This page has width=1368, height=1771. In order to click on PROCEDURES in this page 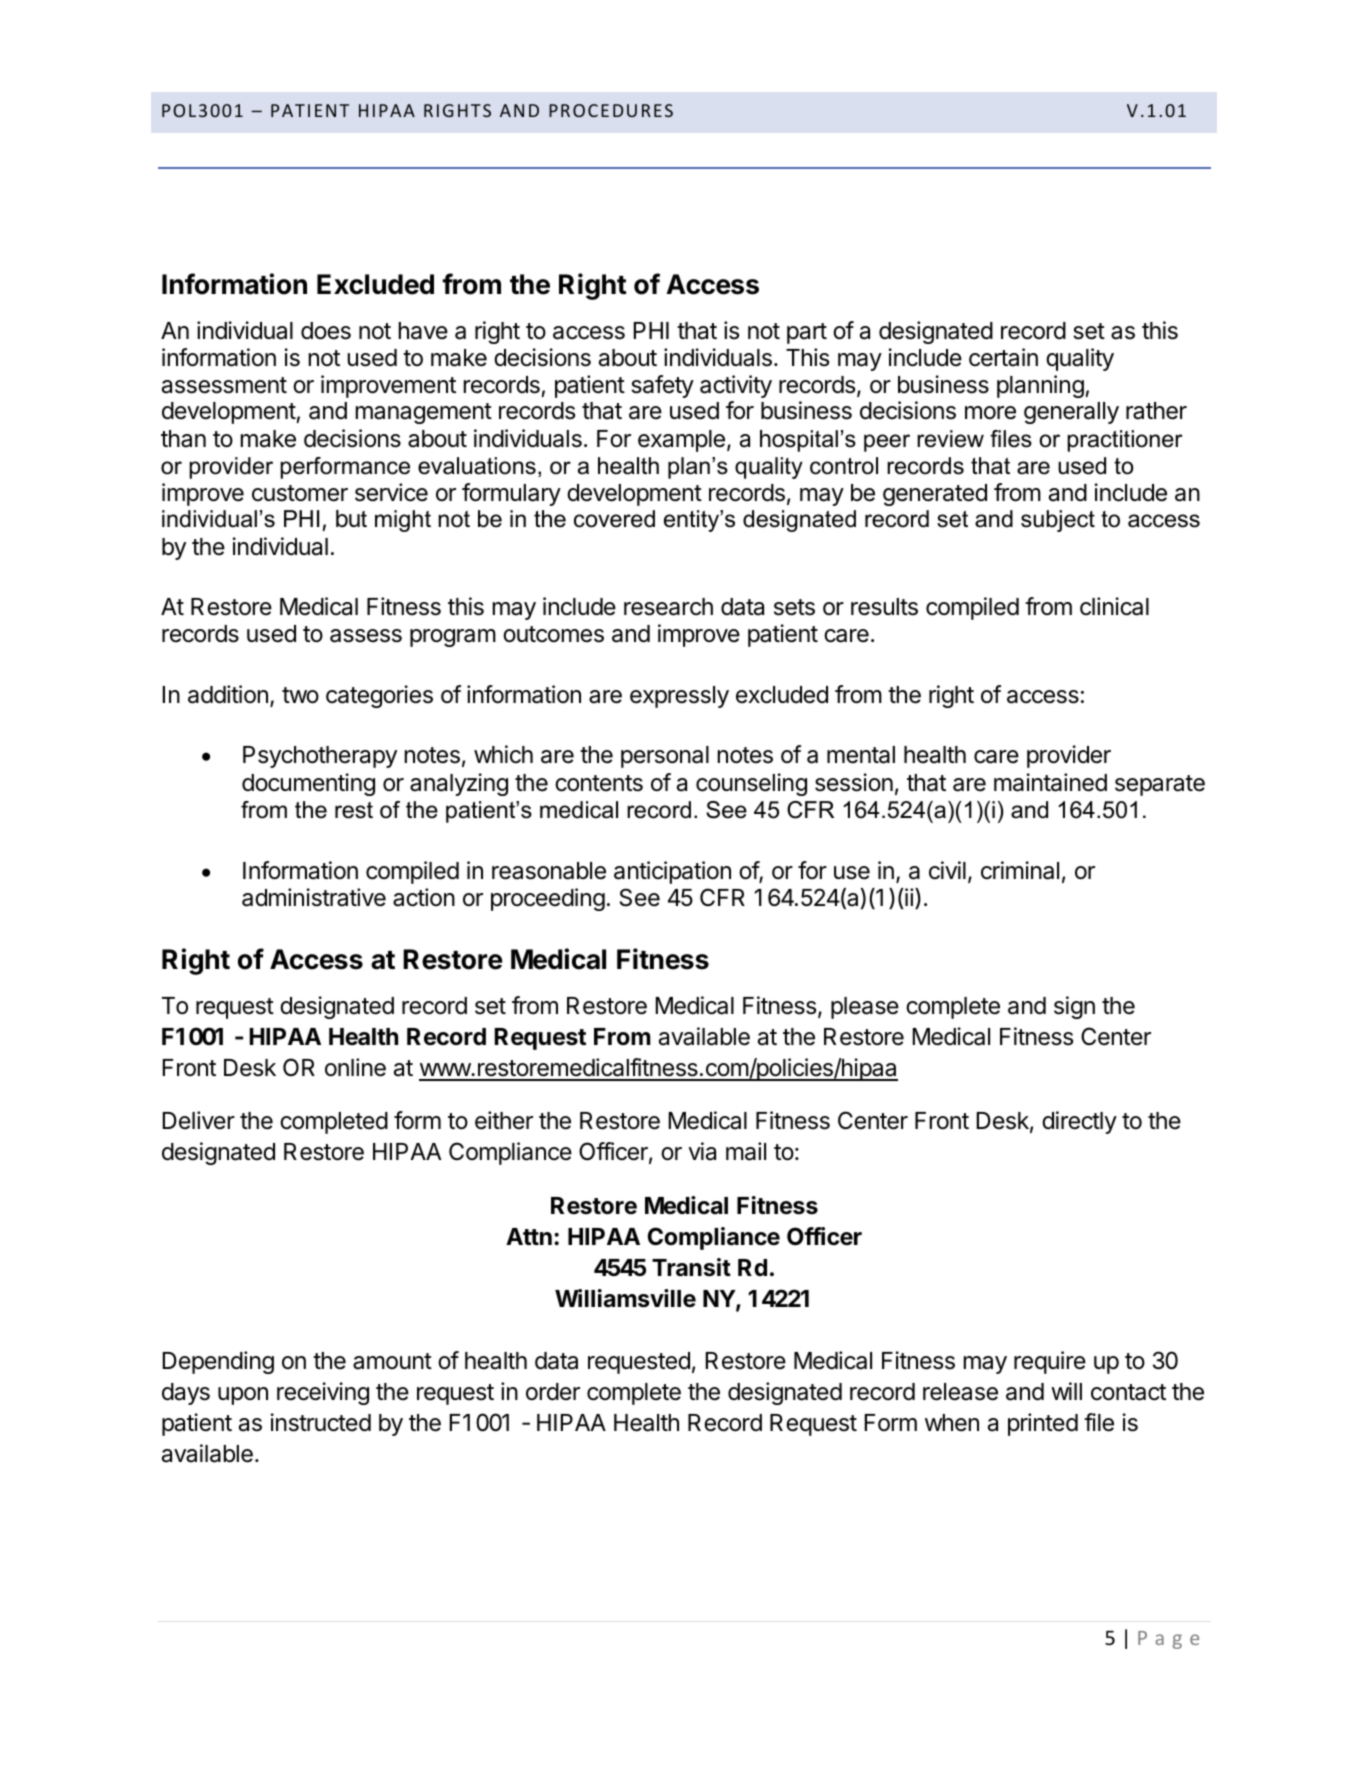, I will do `click(611, 110)`.
